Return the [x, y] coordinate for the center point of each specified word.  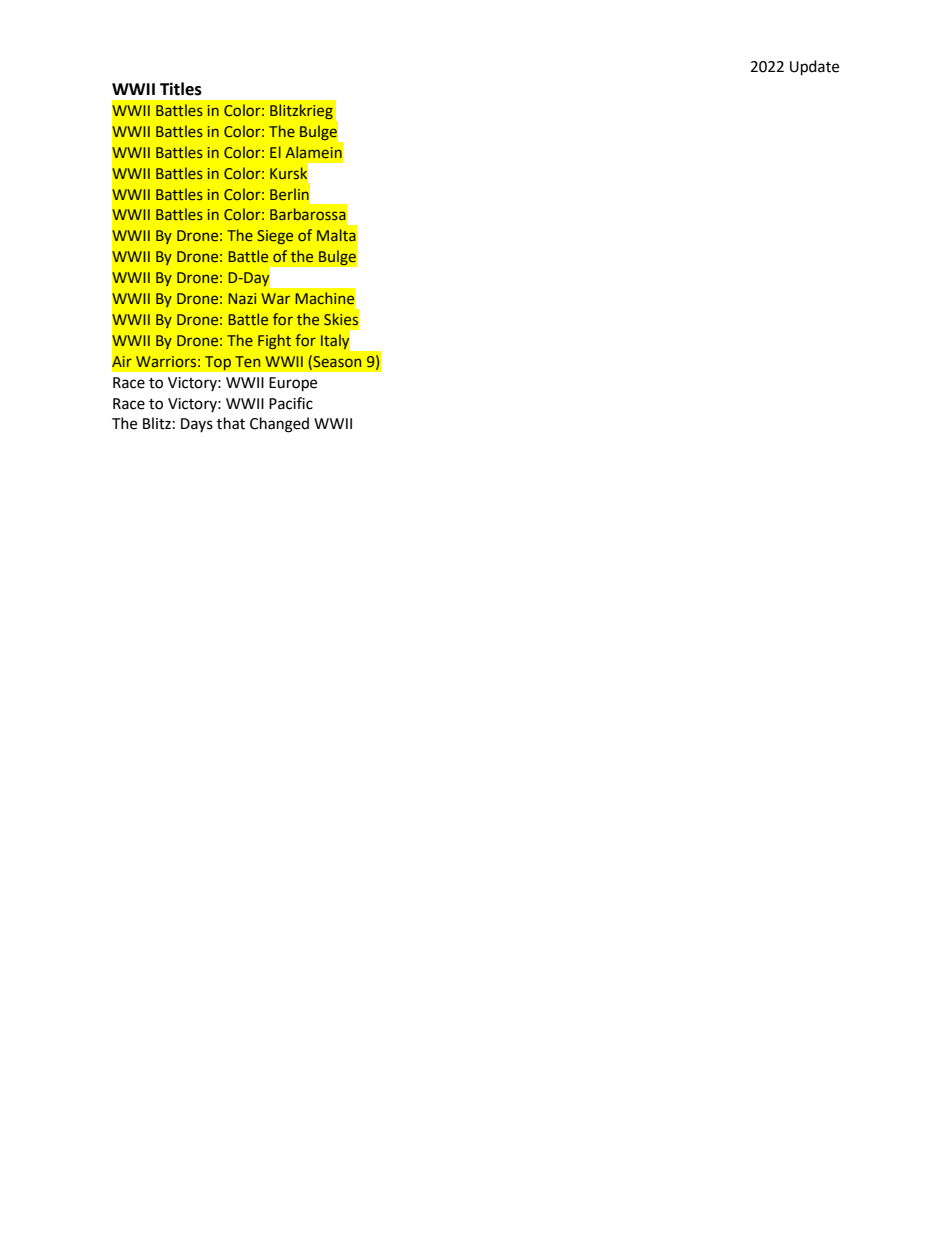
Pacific [291, 403]
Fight [274, 341]
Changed [279, 425]
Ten [247, 361]
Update [814, 68]
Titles [181, 89]
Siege [275, 237]
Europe [293, 384]
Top [217, 363]
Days [197, 425]
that [231, 423]
